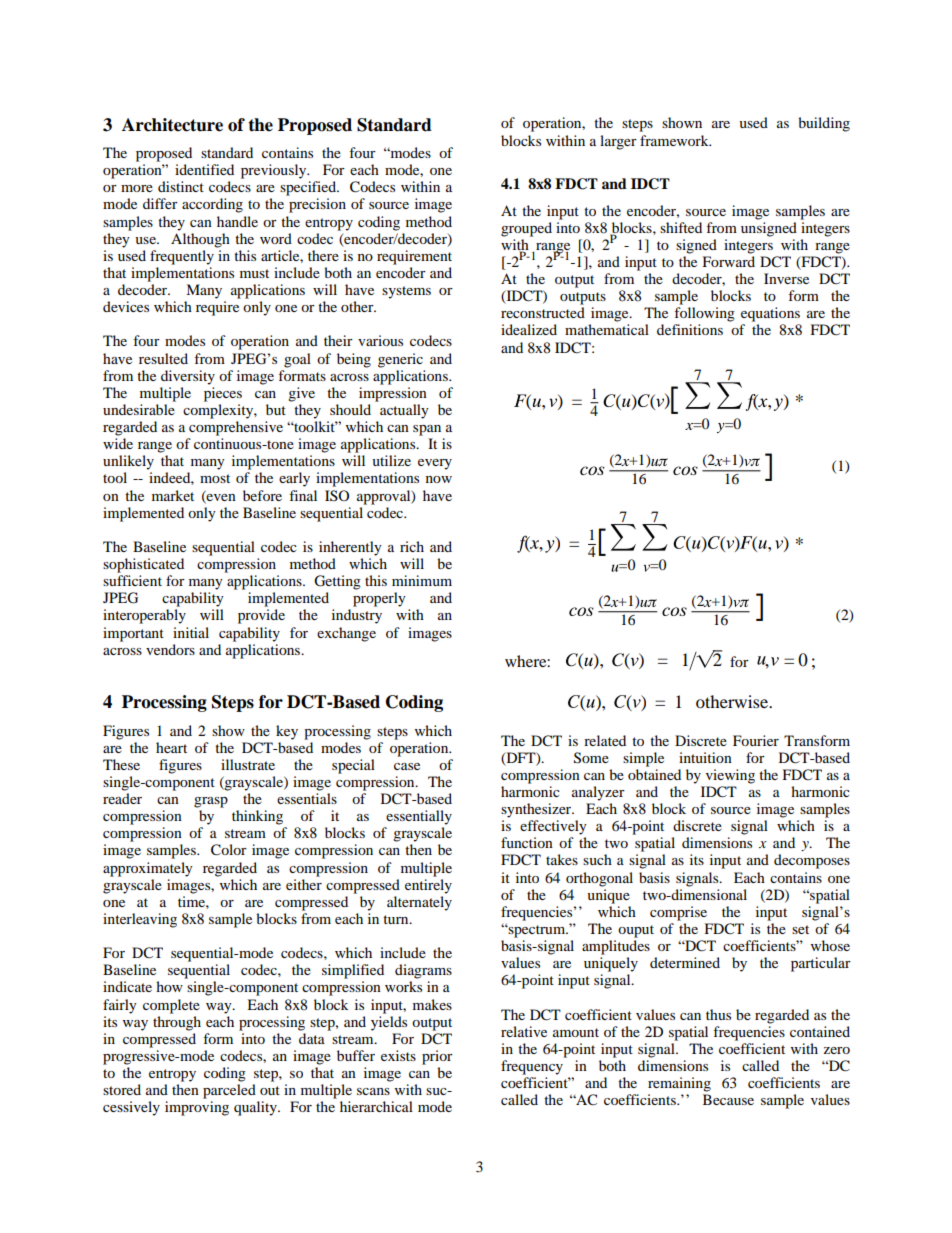 This screenshot has height=1233, width=952. I want to click on actually, so click(404, 411).
